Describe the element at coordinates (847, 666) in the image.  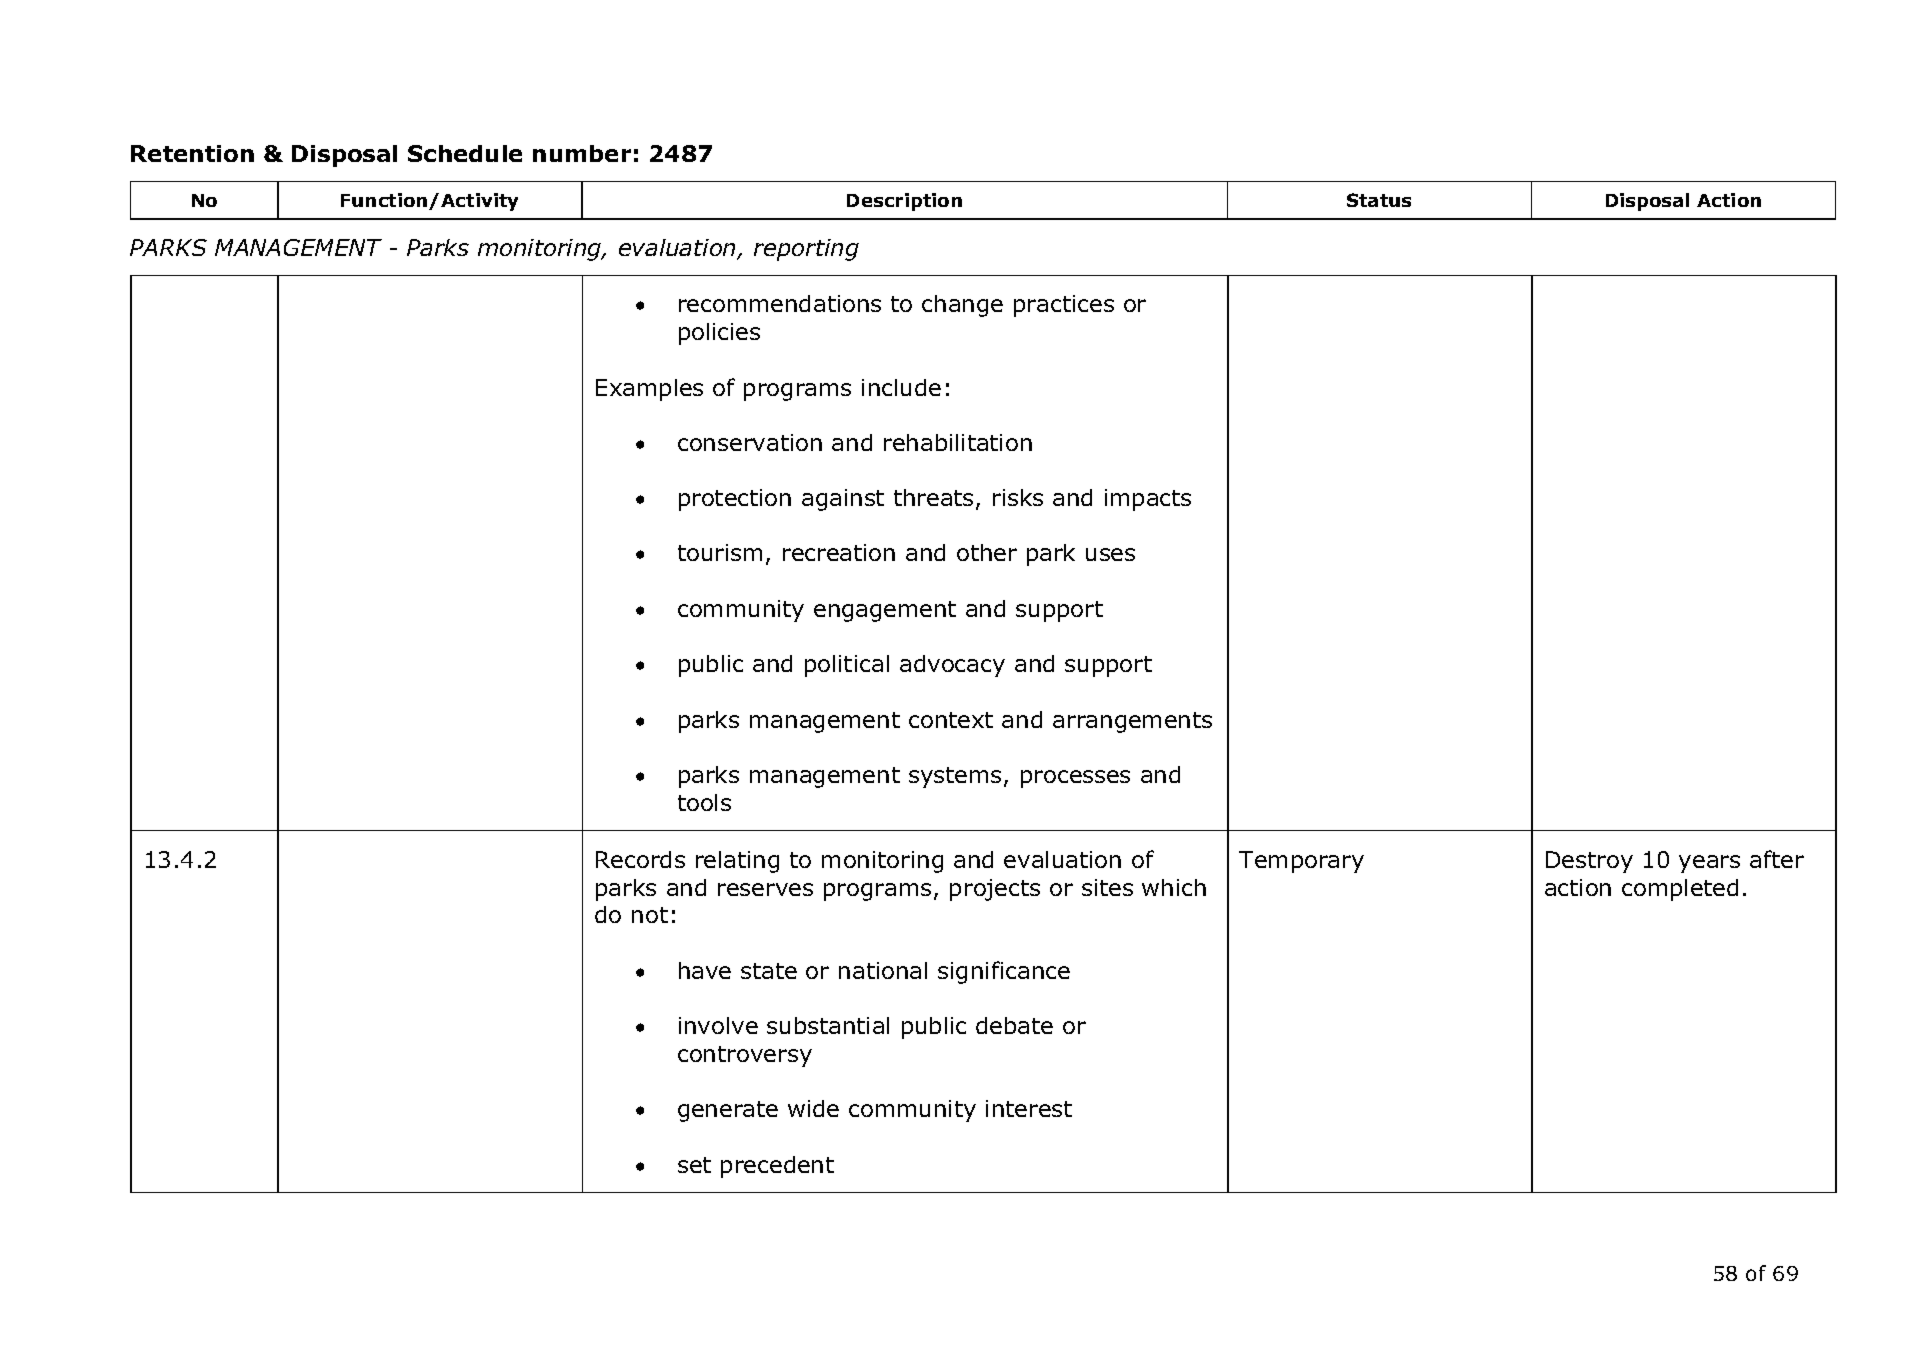
I see `political` at that location.
